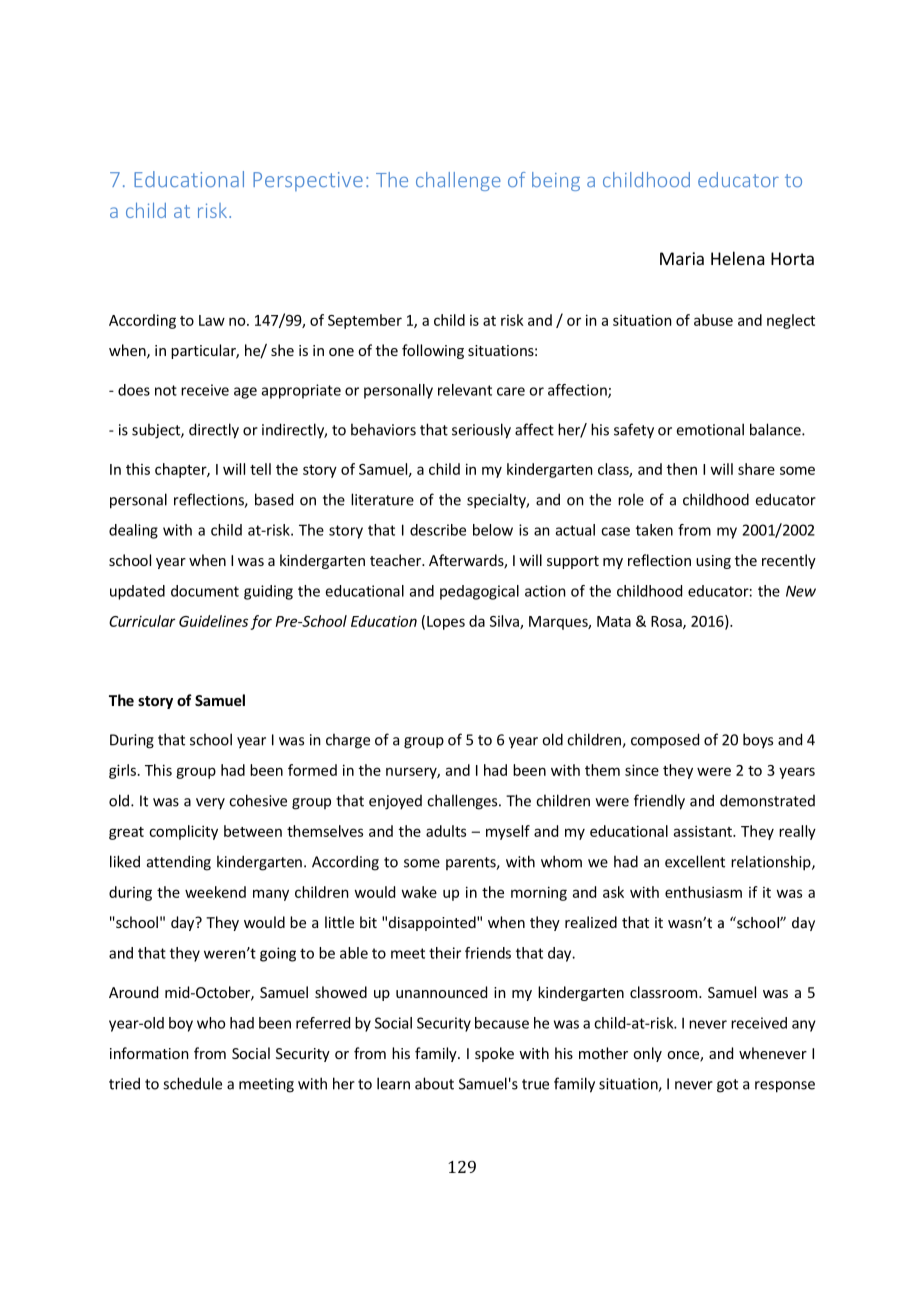 The image size is (924, 1308). What do you see at coordinates (213, 621) in the screenshot?
I see `Guidelines` at bounding box center [213, 621].
